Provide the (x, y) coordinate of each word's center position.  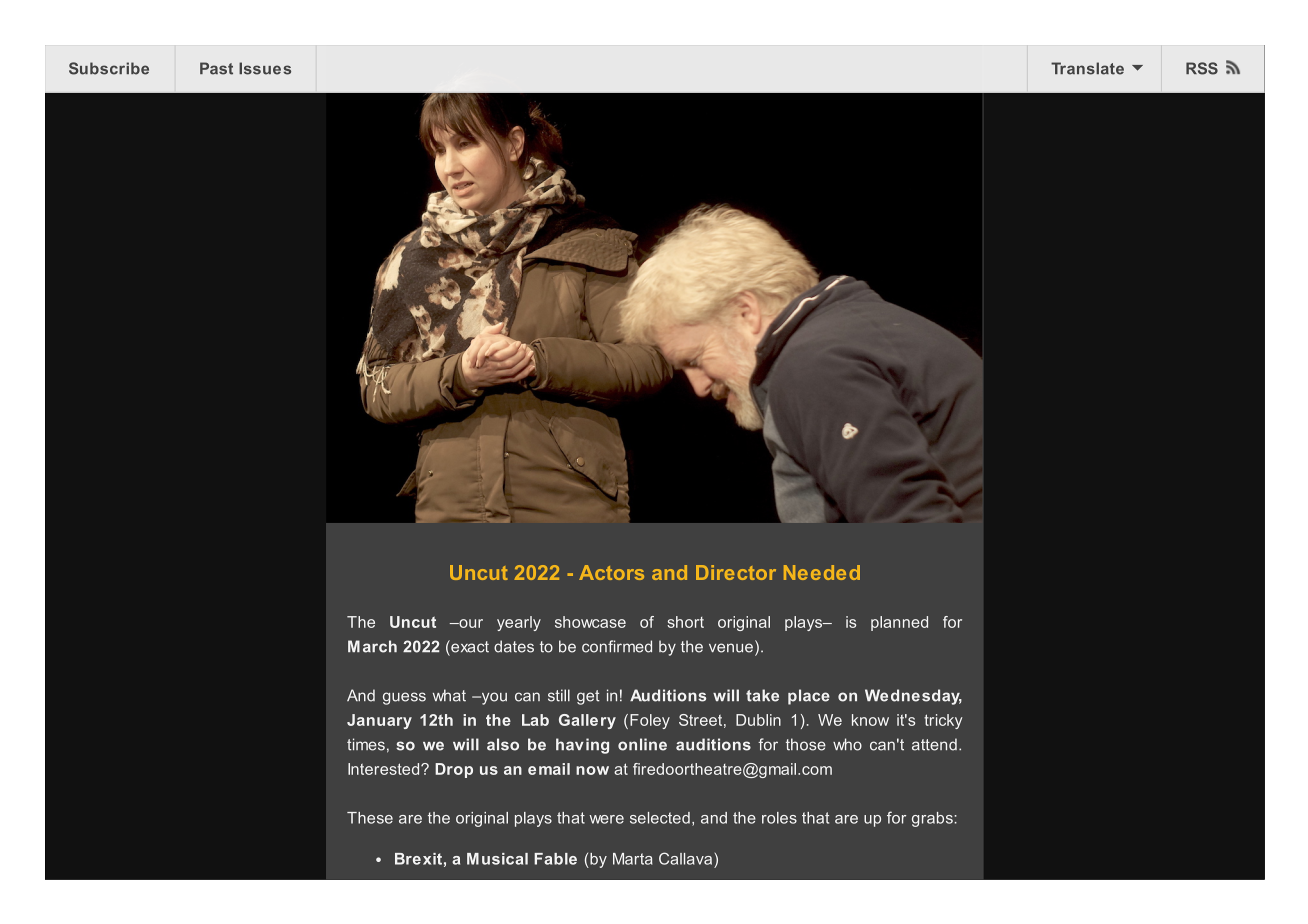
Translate (1087, 68)
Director (736, 572)
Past (216, 68)
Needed (822, 572)
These (370, 818)
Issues (265, 68)
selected (660, 818)
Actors (611, 572)
